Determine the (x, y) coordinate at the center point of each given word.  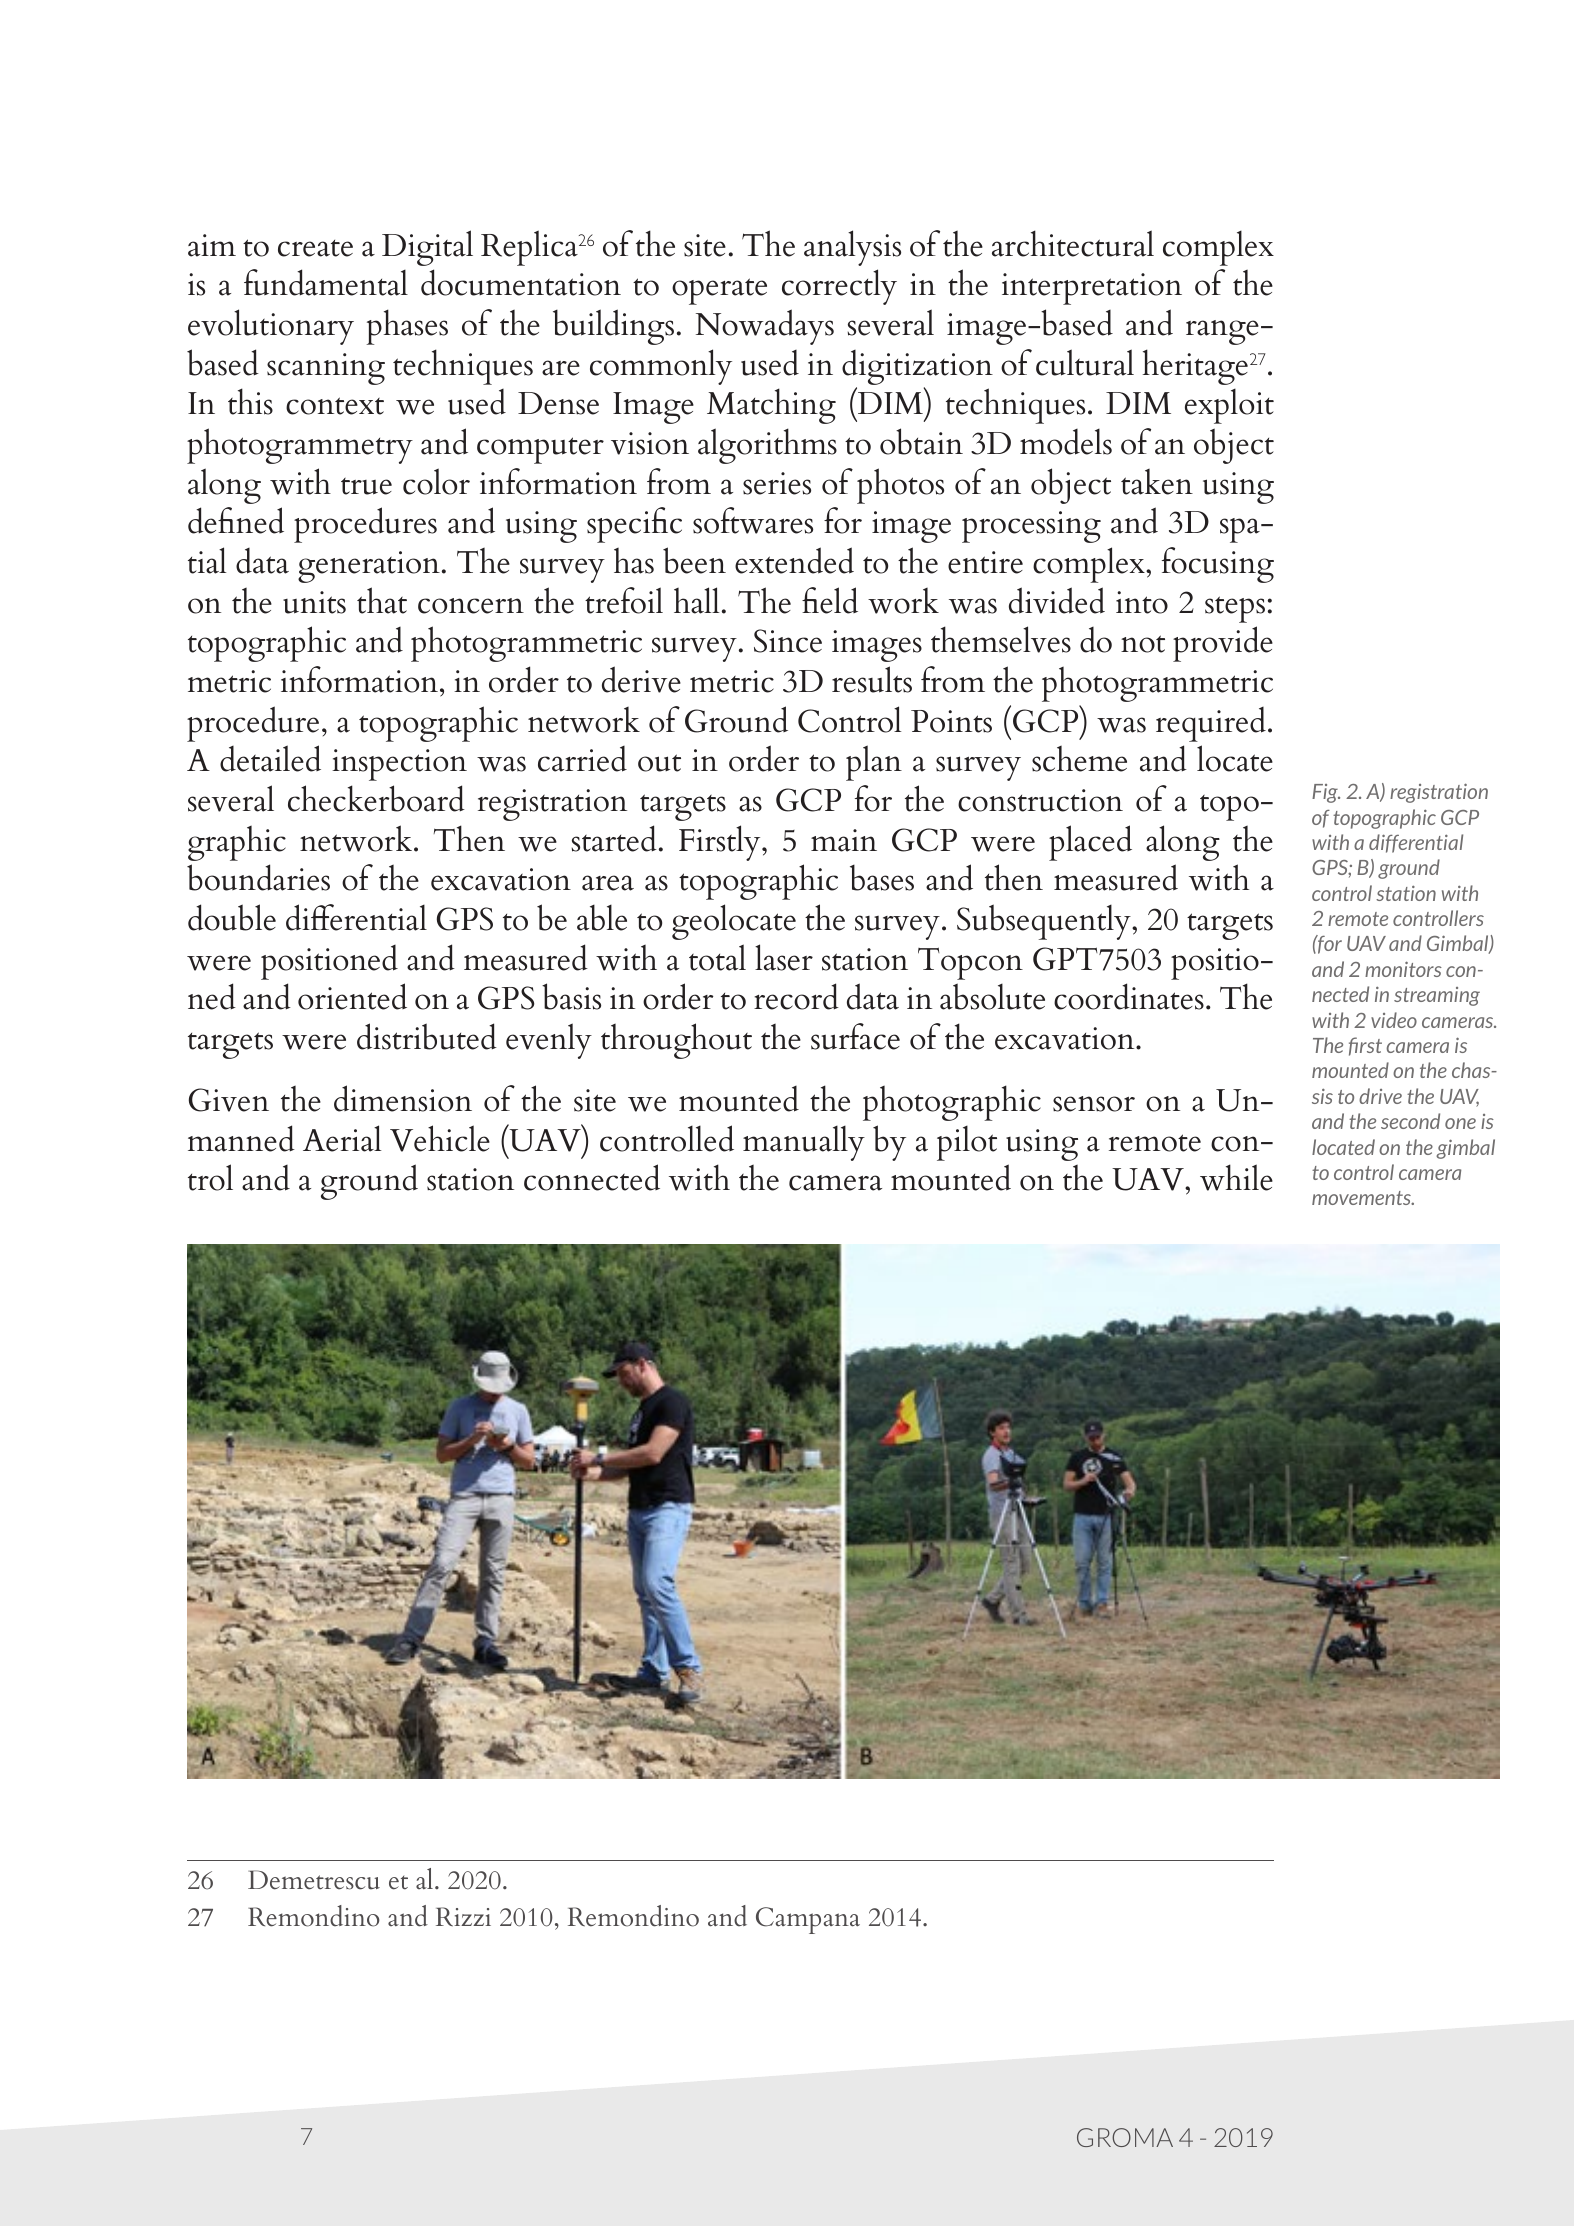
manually (804, 1143)
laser (784, 957)
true (366, 486)
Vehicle (440, 1138)
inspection (399, 765)
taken (1157, 482)
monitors (1403, 969)
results (872, 679)
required (1211, 724)
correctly (839, 287)
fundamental (326, 282)
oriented (352, 996)
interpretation (1092, 289)
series (777, 483)
